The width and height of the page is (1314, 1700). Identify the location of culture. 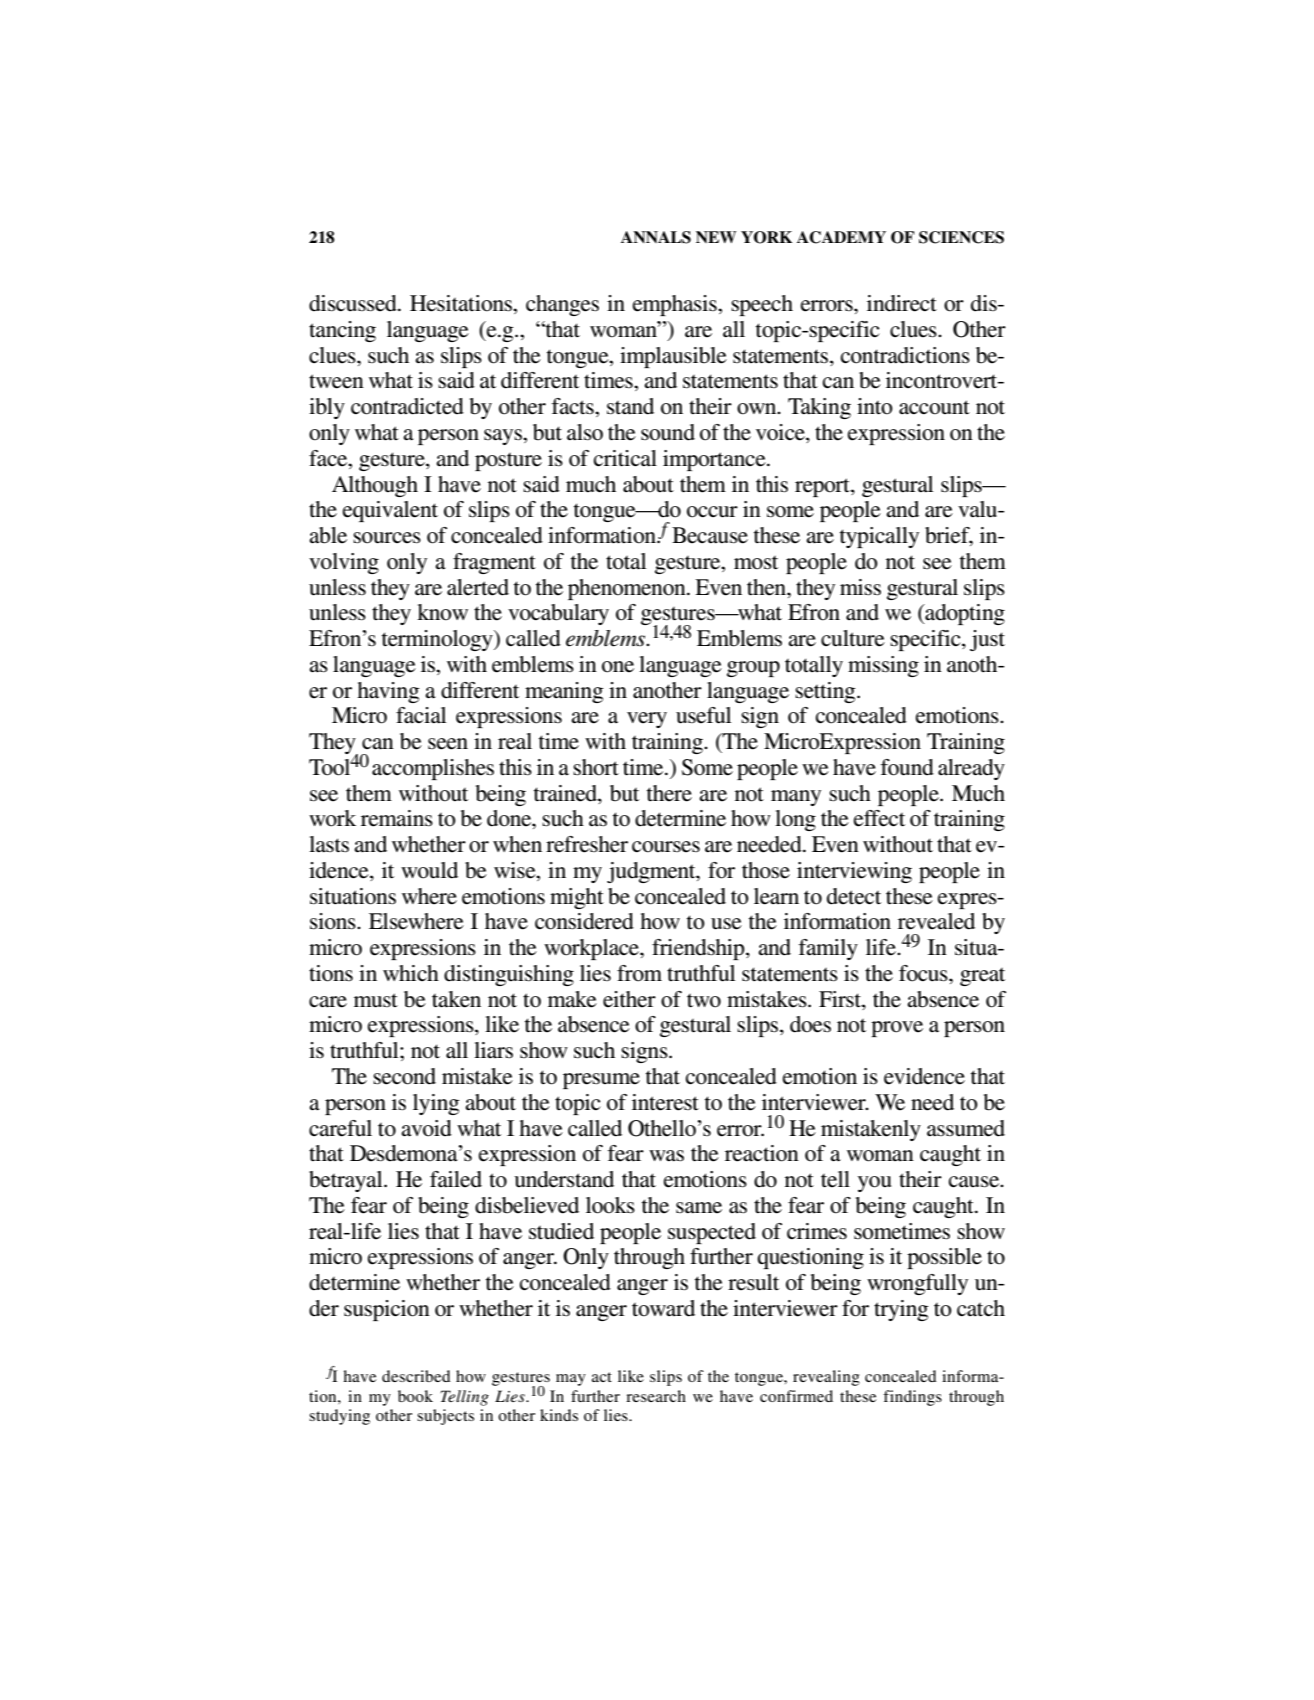
(853, 638).
